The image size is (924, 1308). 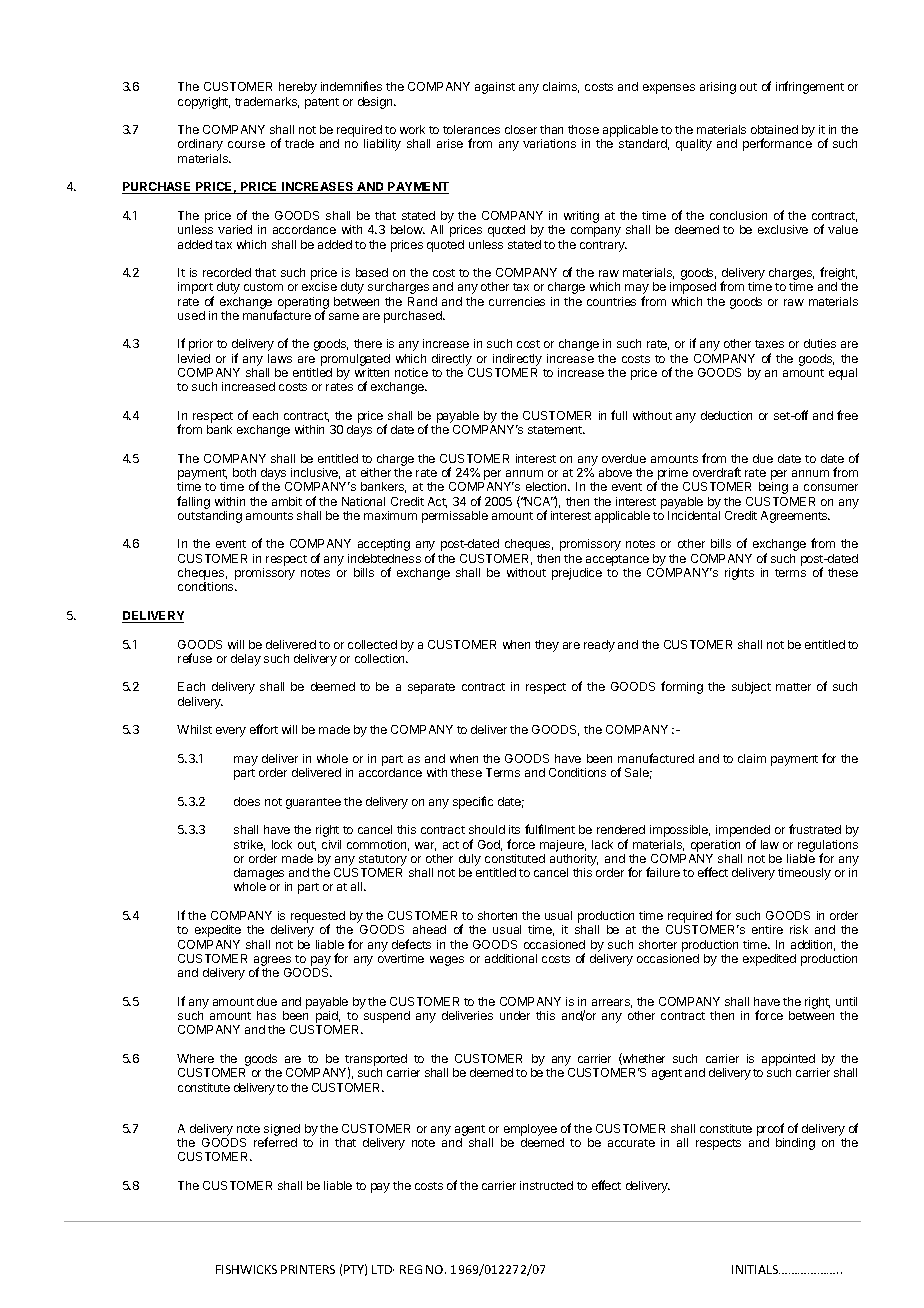 I want to click on INITIALS, so click(x=756, y=1269).
